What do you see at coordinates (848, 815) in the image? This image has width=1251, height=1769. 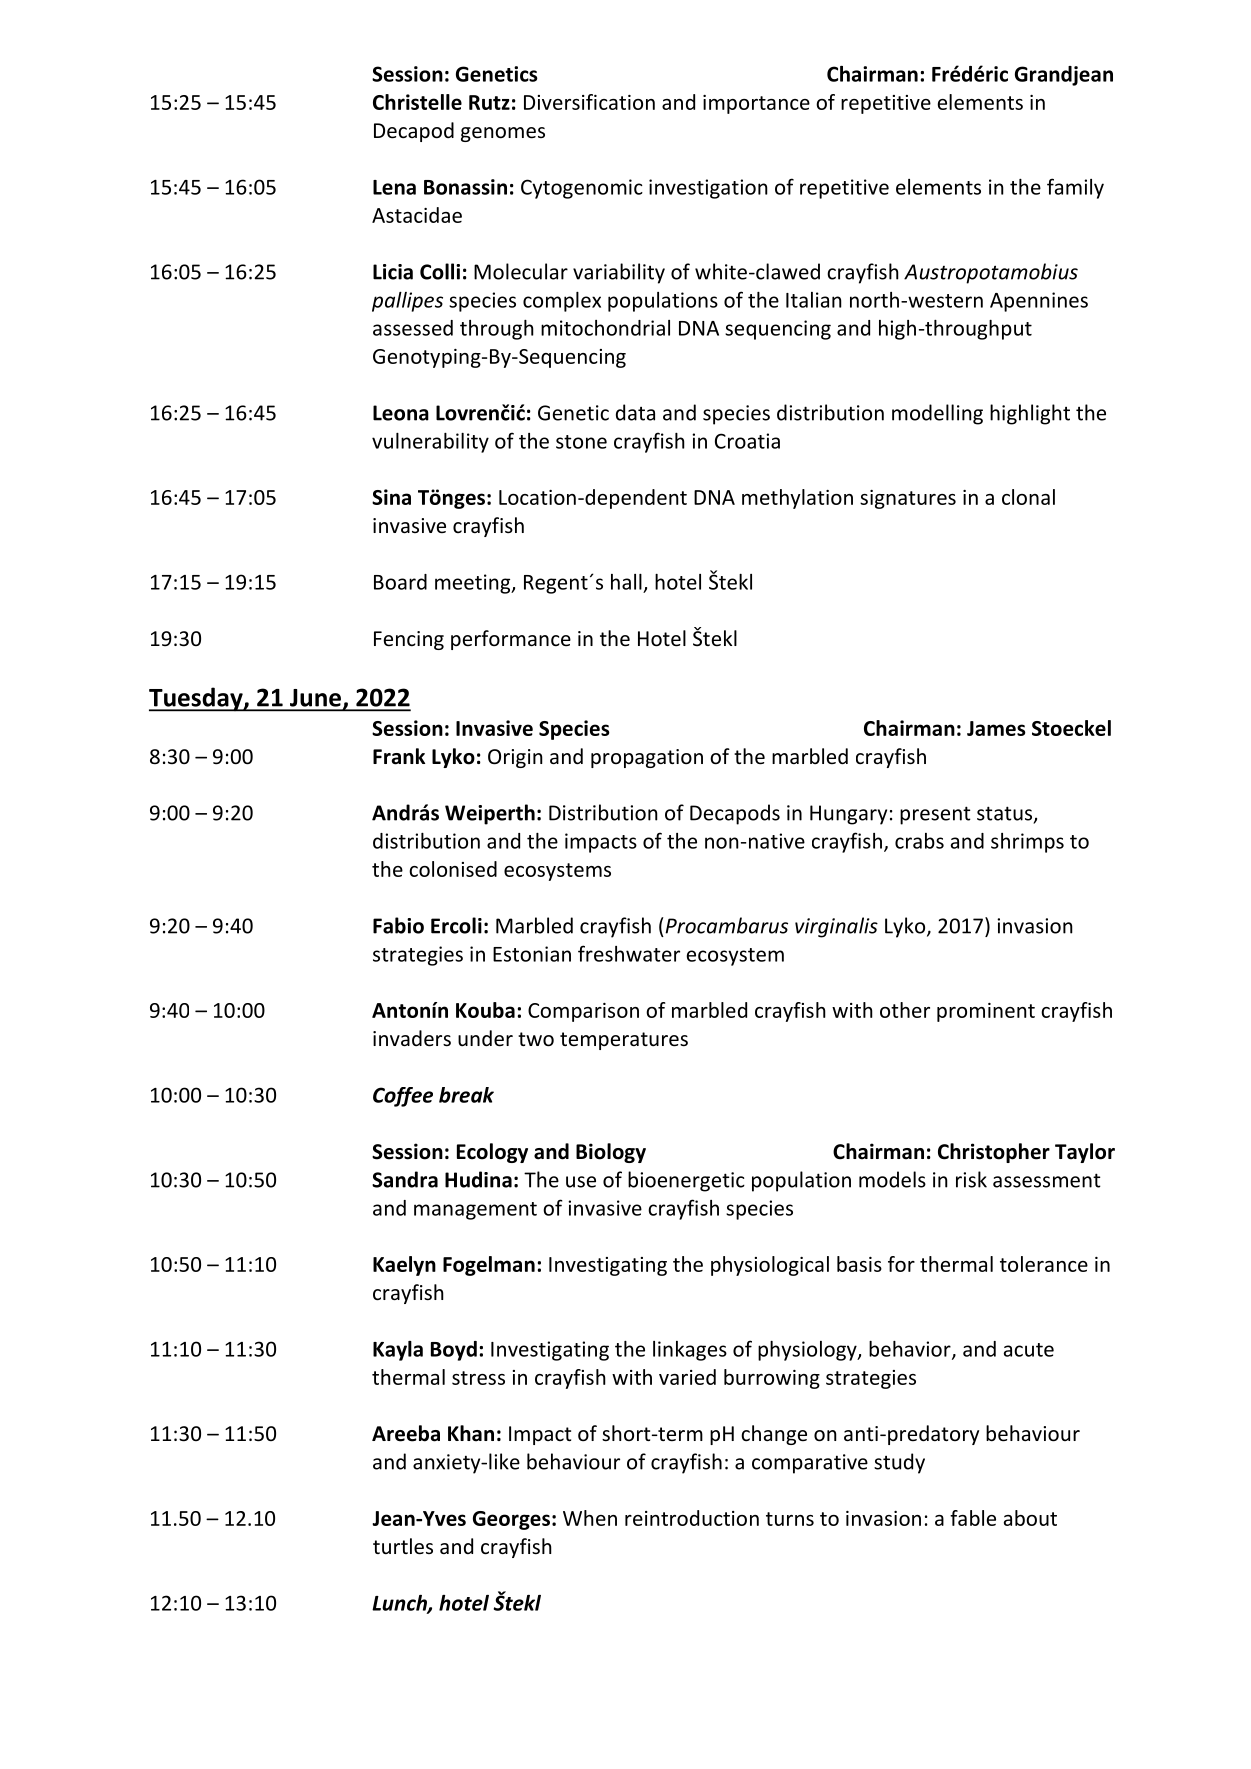 I see `Hungary` at bounding box center [848, 815].
